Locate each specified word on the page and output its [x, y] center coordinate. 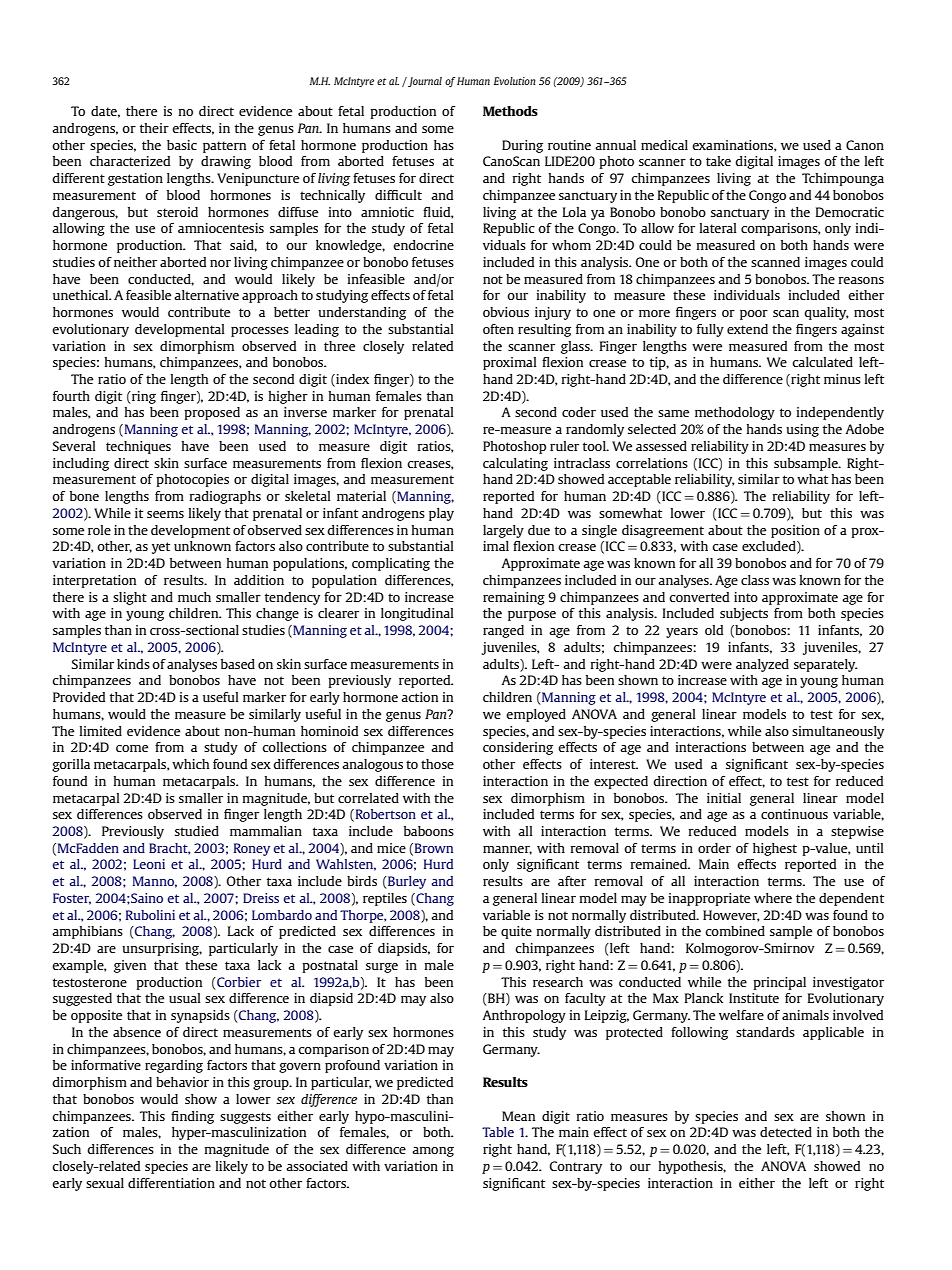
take [718, 161]
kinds [133, 664]
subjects [744, 614]
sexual [105, 1183]
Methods [510, 111]
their [154, 128]
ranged [503, 631]
